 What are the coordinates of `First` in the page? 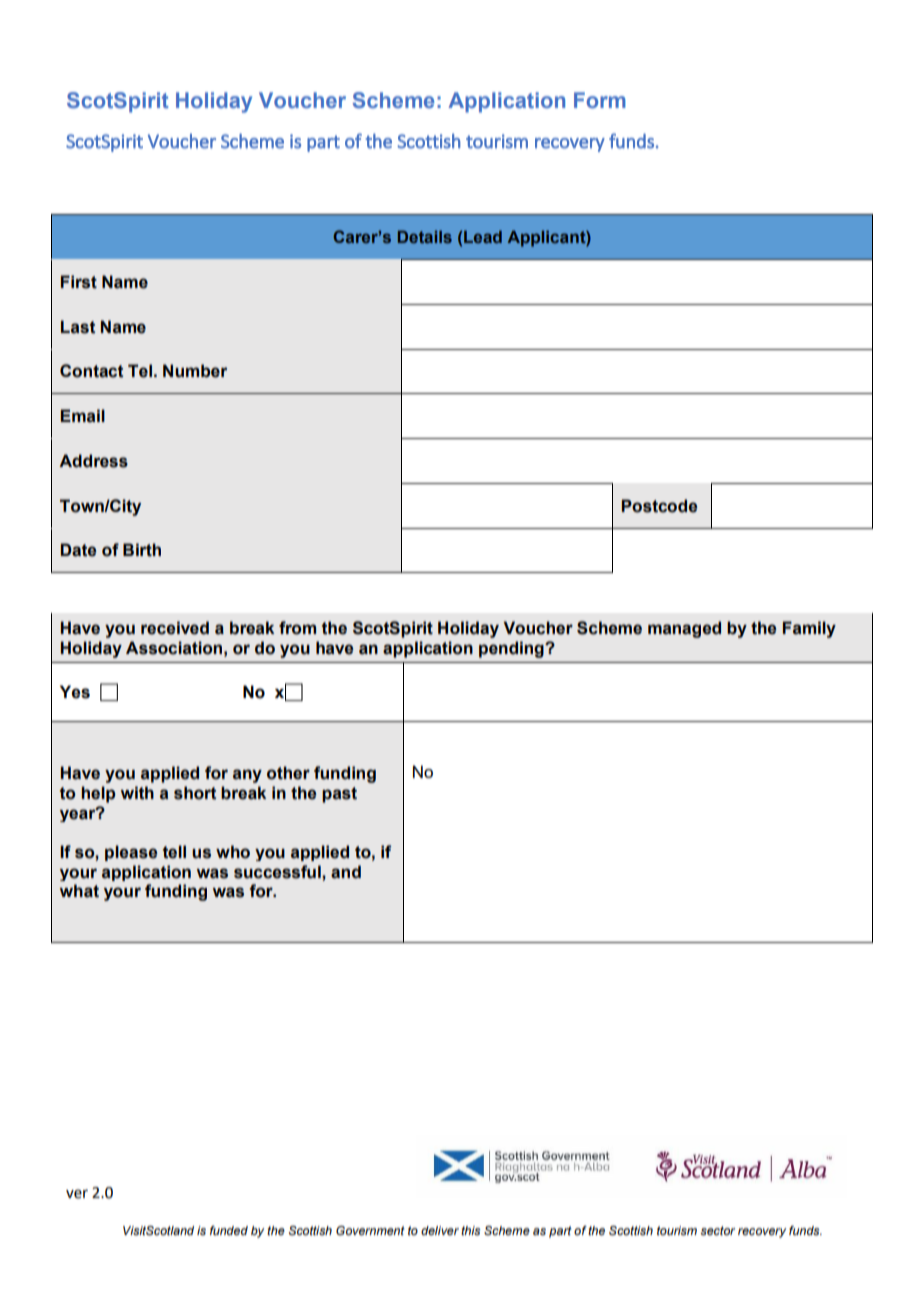 It's located at (79, 282).
